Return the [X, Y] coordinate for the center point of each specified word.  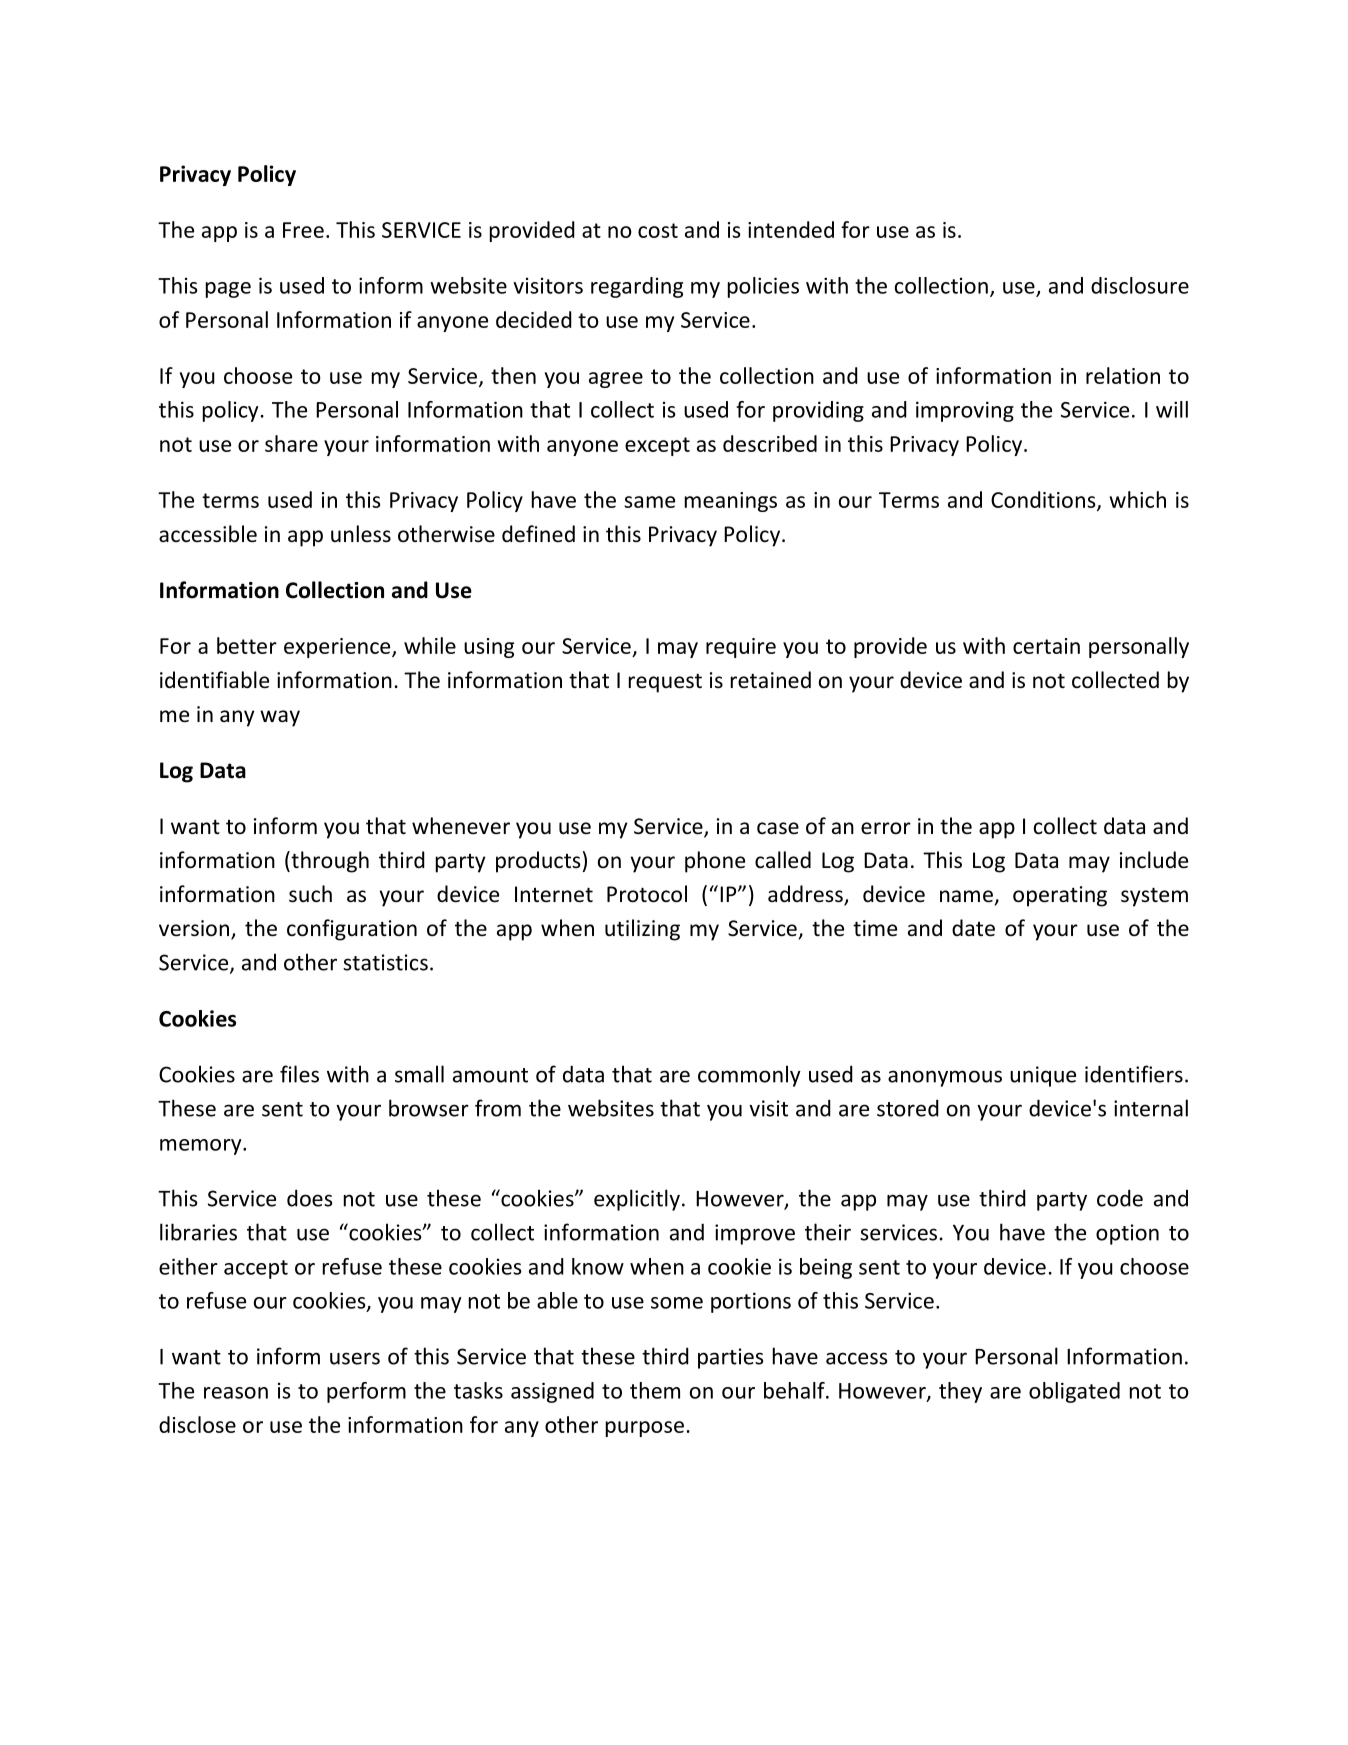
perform [366, 1392]
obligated [1074, 1392]
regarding [637, 287]
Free [303, 230]
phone [715, 862]
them [655, 1390]
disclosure [1140, 285]
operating [1060, 896]
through [329, 862]
